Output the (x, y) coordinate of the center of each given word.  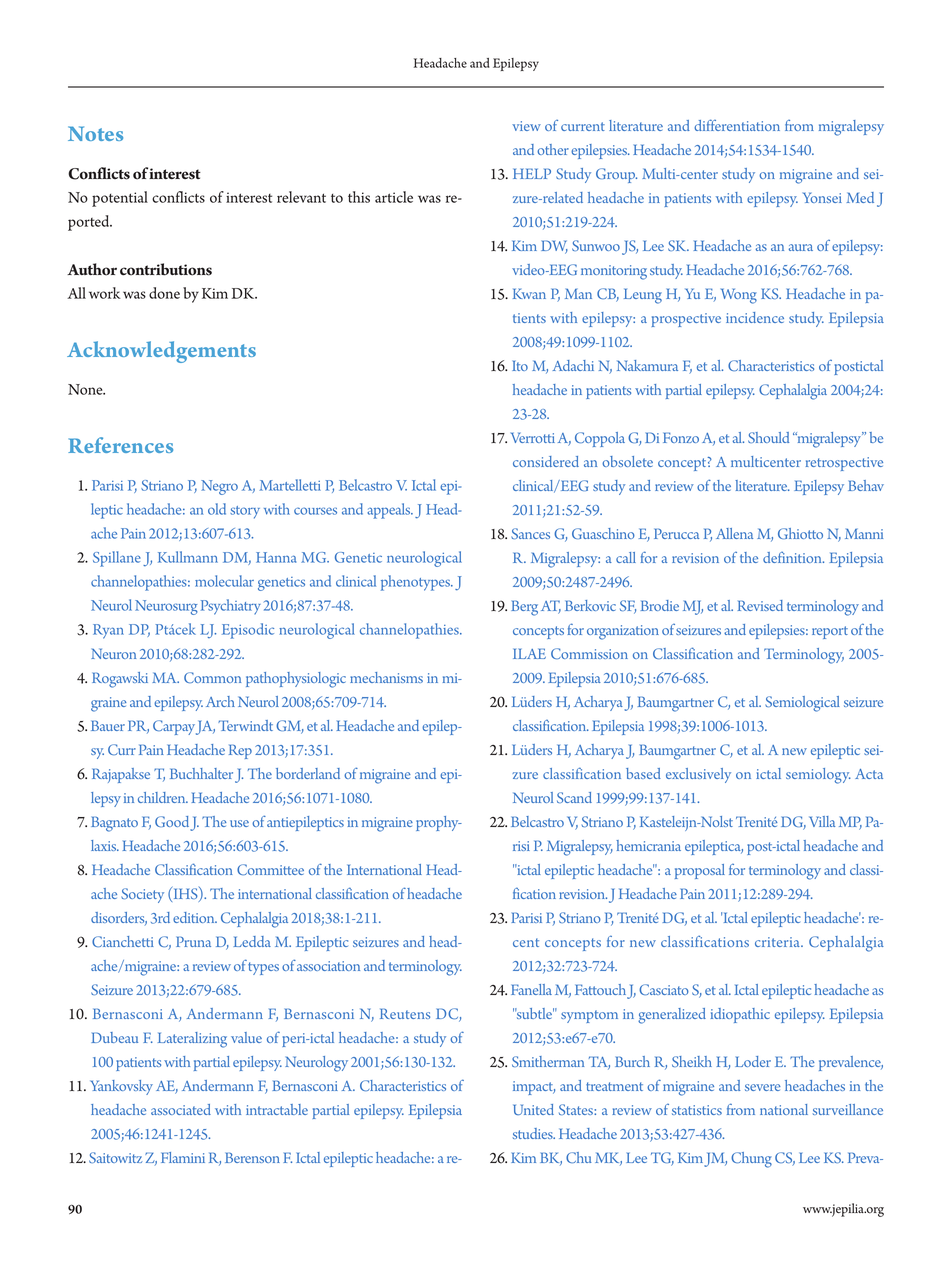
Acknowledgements (161, 352)
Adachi (573, 365)
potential (120, 199)
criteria (778, 942)
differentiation (737, 125)
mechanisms (386, 677)
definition (793, 557)
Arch (220, 701)
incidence (755, 317)
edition (195, 917)
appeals (390, 511)
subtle (534, 1013)
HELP (532, 173)
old (217, 509)
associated (181, 1109)
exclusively (698, 775)
